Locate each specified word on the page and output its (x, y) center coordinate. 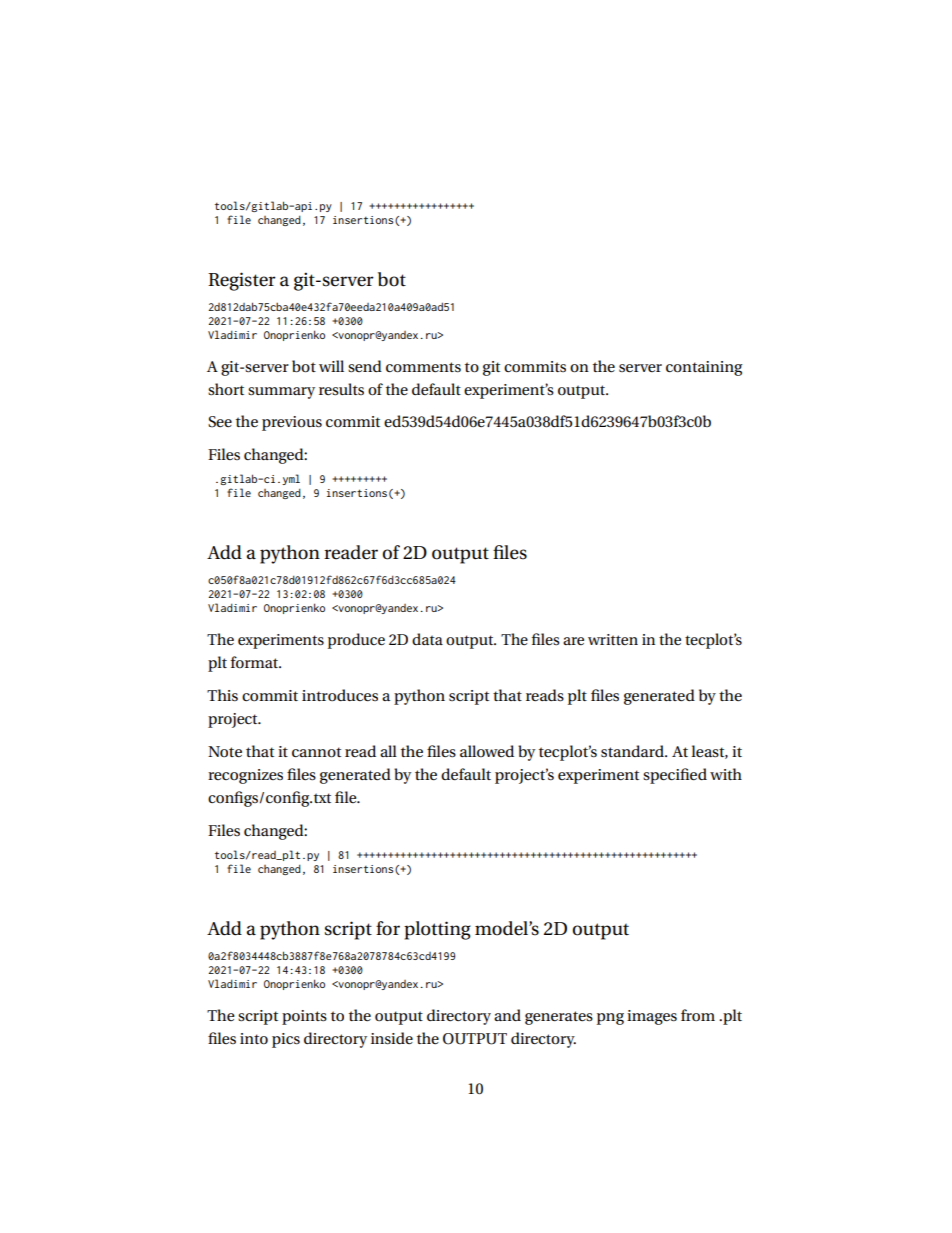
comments (423, 367)
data (427, 639)
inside (392, 1038)
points (304, 1017)
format (256, 662)
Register (242, 281)
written (613, 639)
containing (704, 368)
